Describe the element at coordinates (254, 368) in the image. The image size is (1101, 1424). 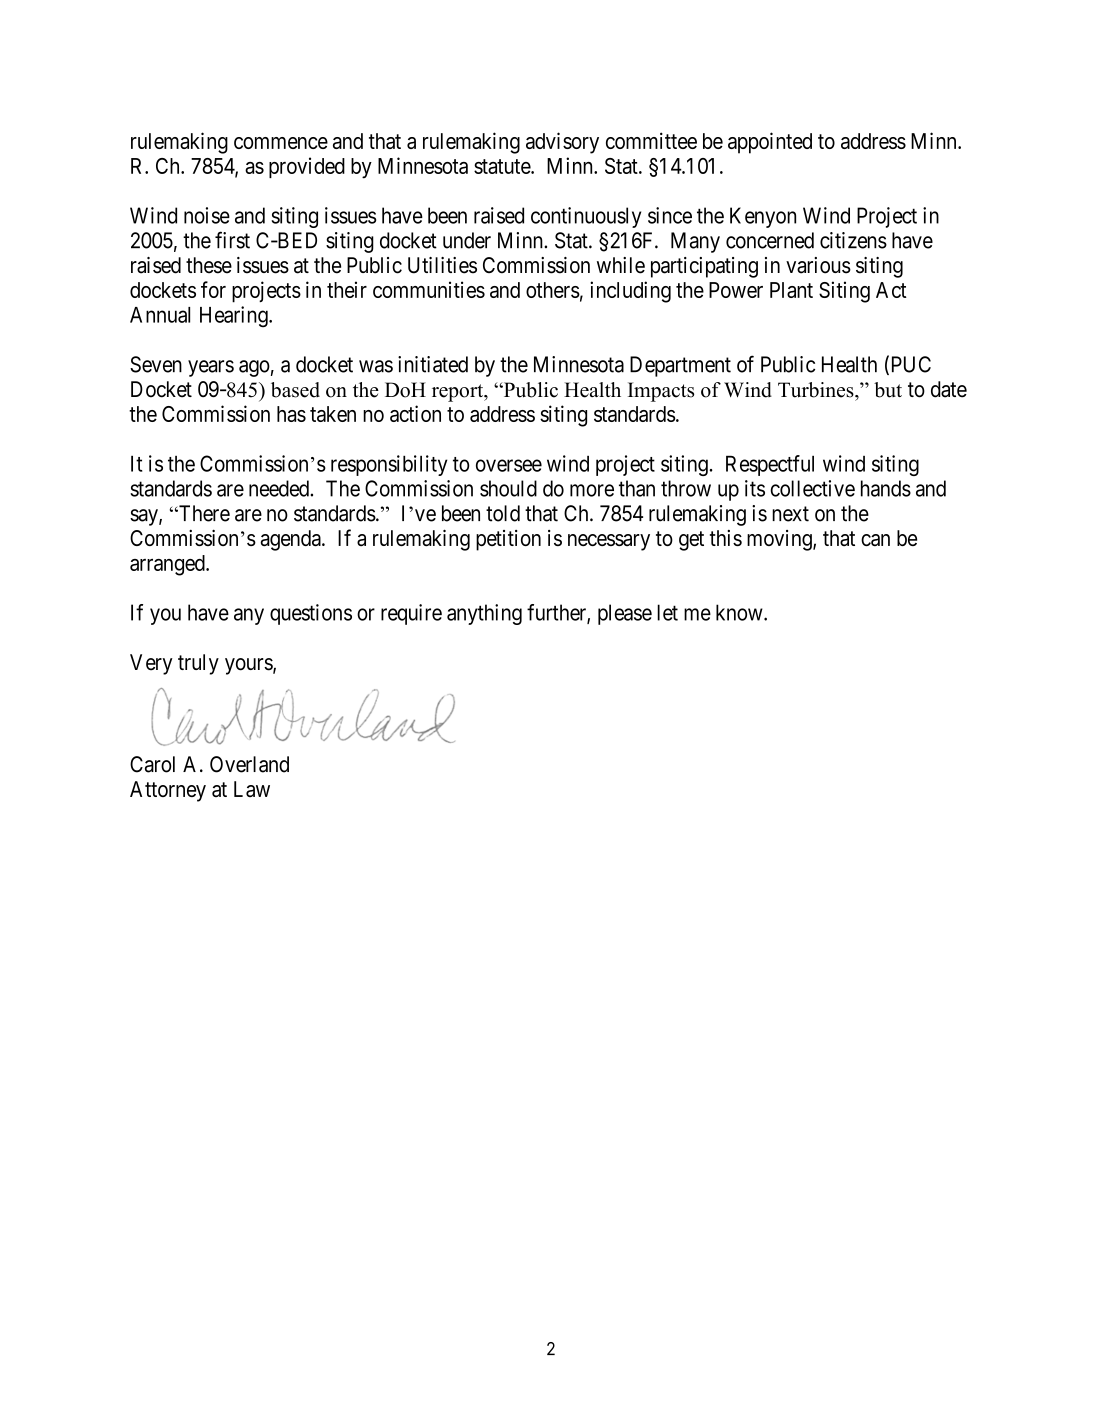
I see `ago` at that location.
